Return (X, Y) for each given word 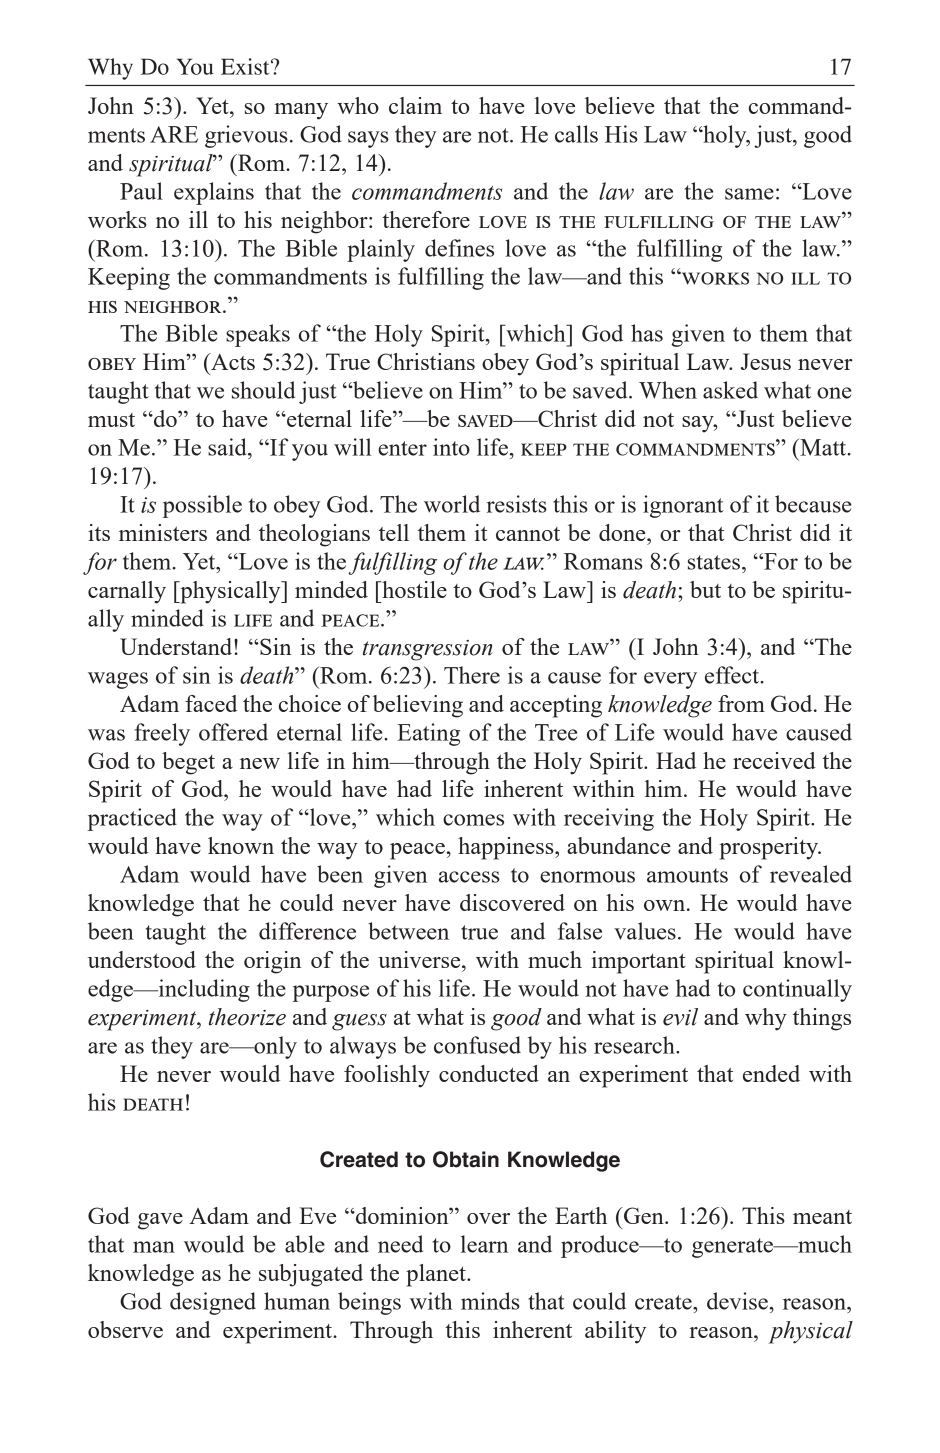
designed (213, 1303)
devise (737, 1301)
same (749, 194)
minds (490, 1301)
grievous (246, 136)
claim (415, 105)
